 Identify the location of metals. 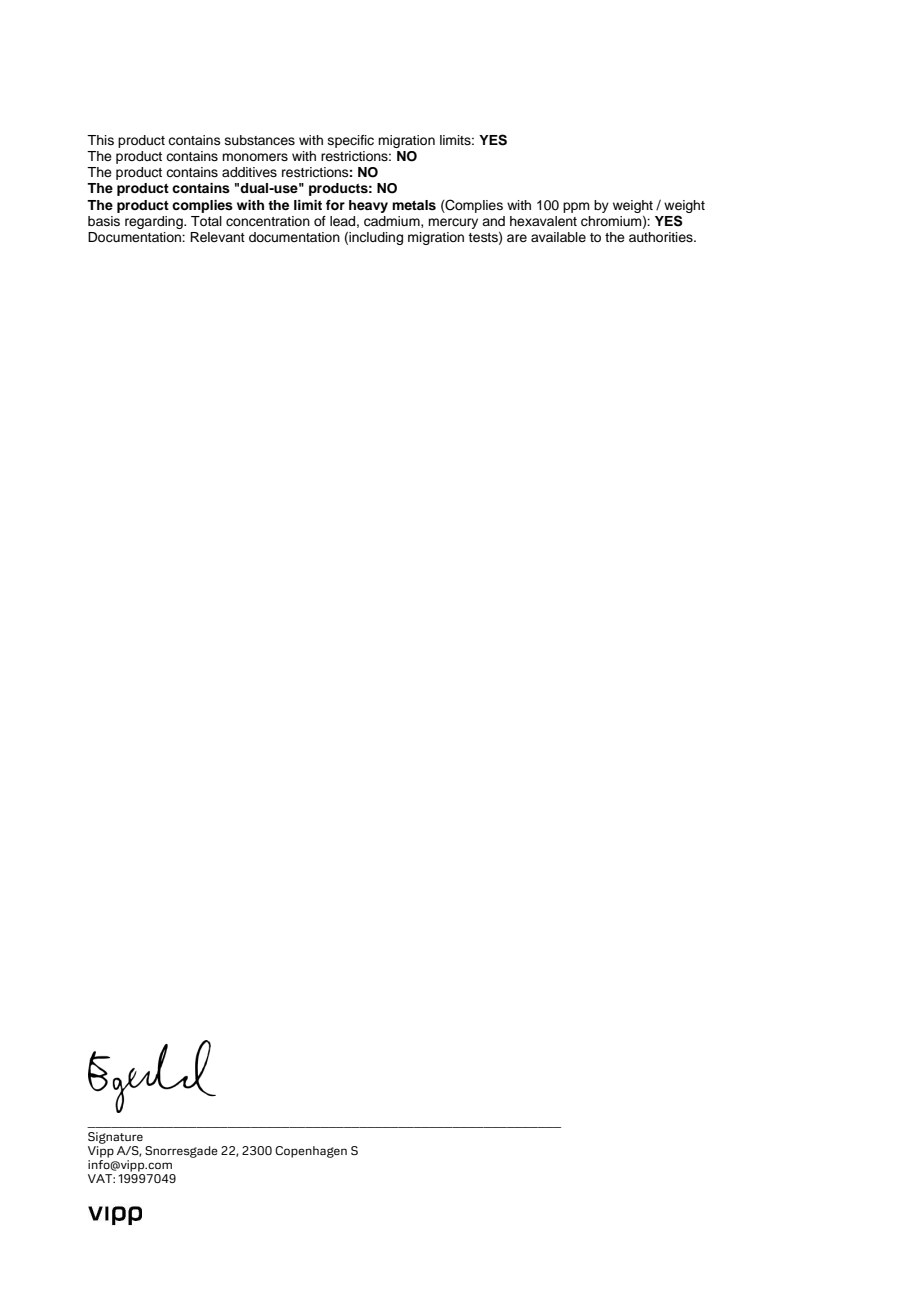
(414, 205).
